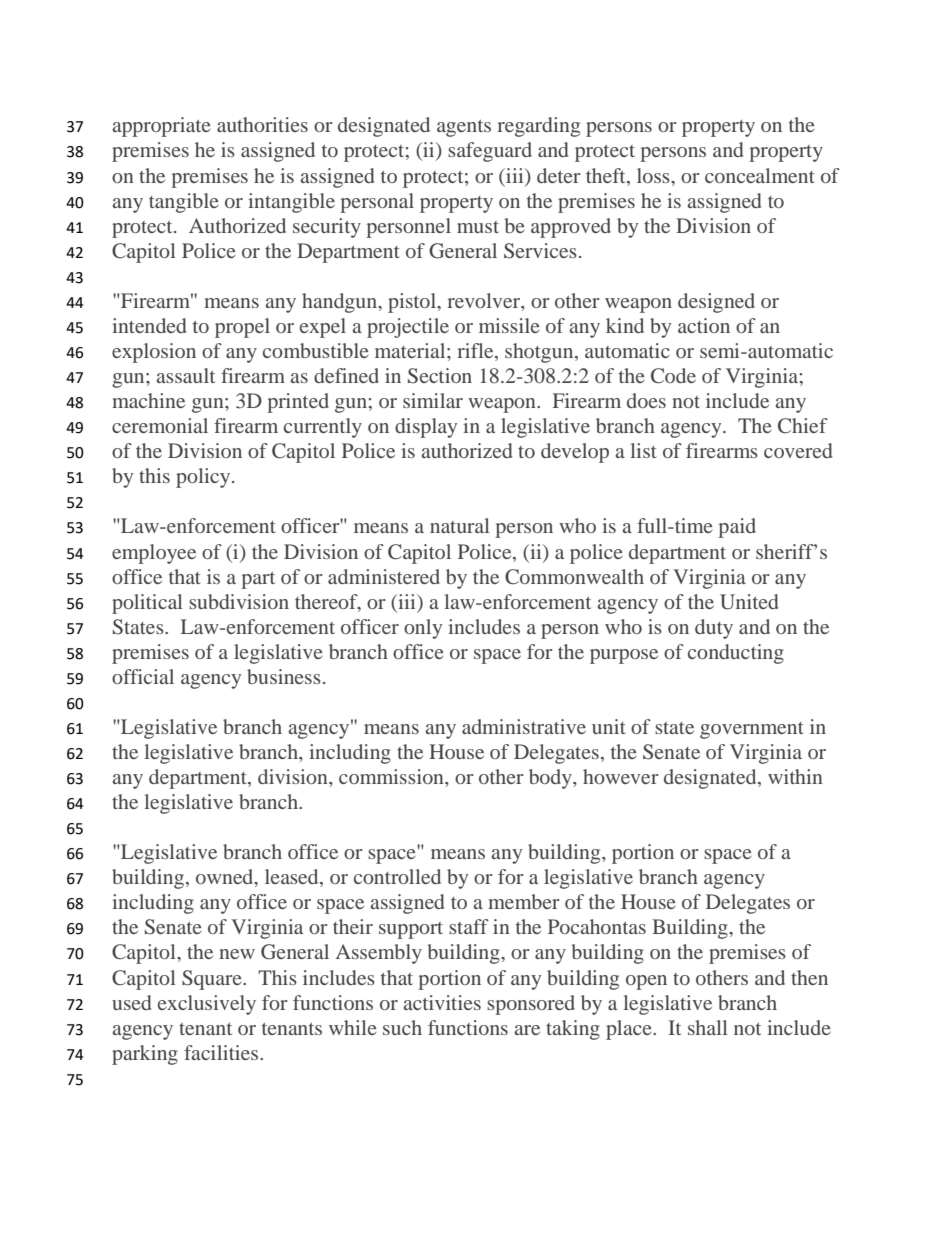 Image resolution: width=952 pixels, height=1233 pixels. Describe the element at coordinates (760, 175) in the screenshot. I see `concealment` at that location.
